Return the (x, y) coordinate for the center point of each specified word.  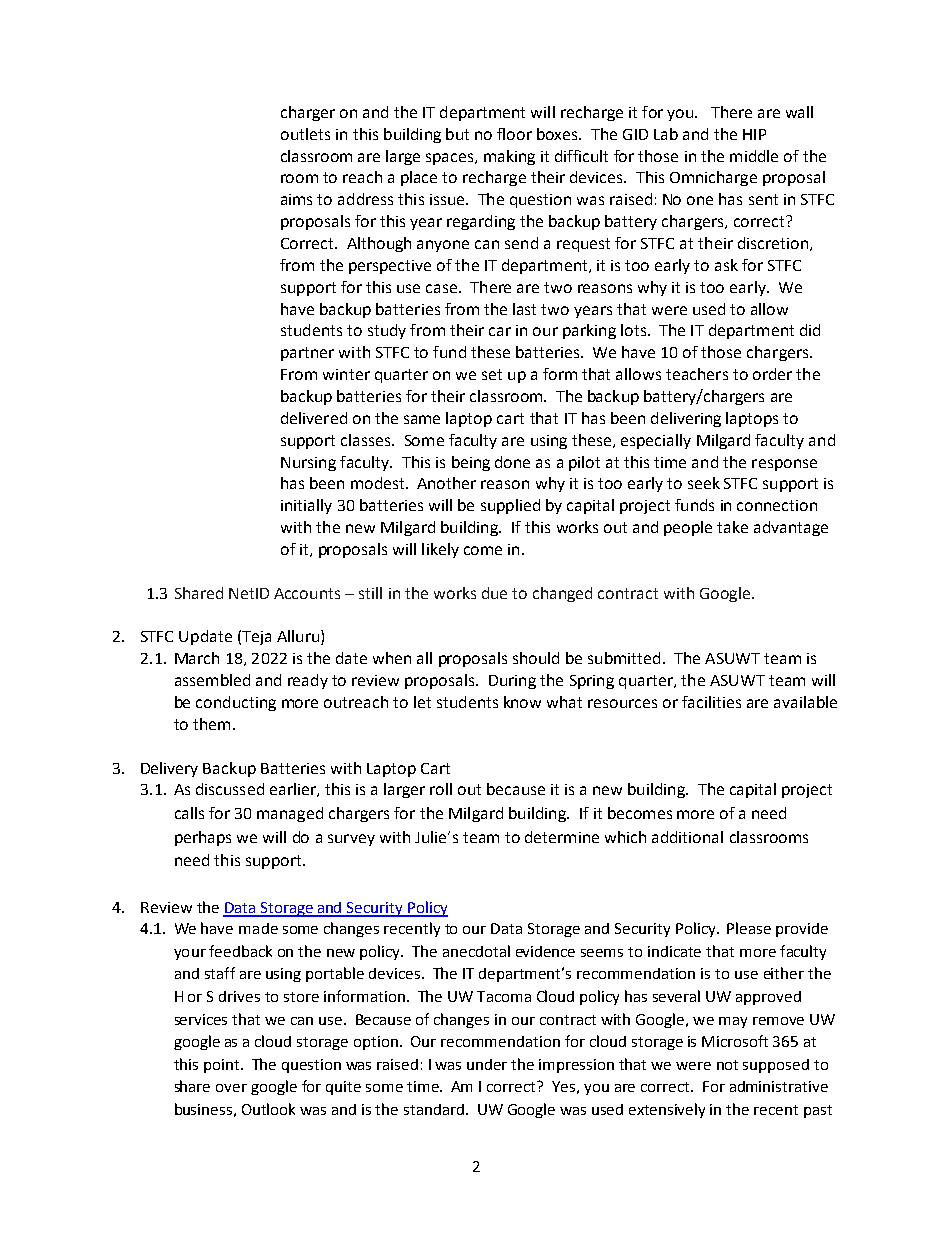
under (487, 1064)
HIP (754, 134)
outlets (305, 134)
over (231, 1088)
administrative (779, 1086)
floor (514, 134)
